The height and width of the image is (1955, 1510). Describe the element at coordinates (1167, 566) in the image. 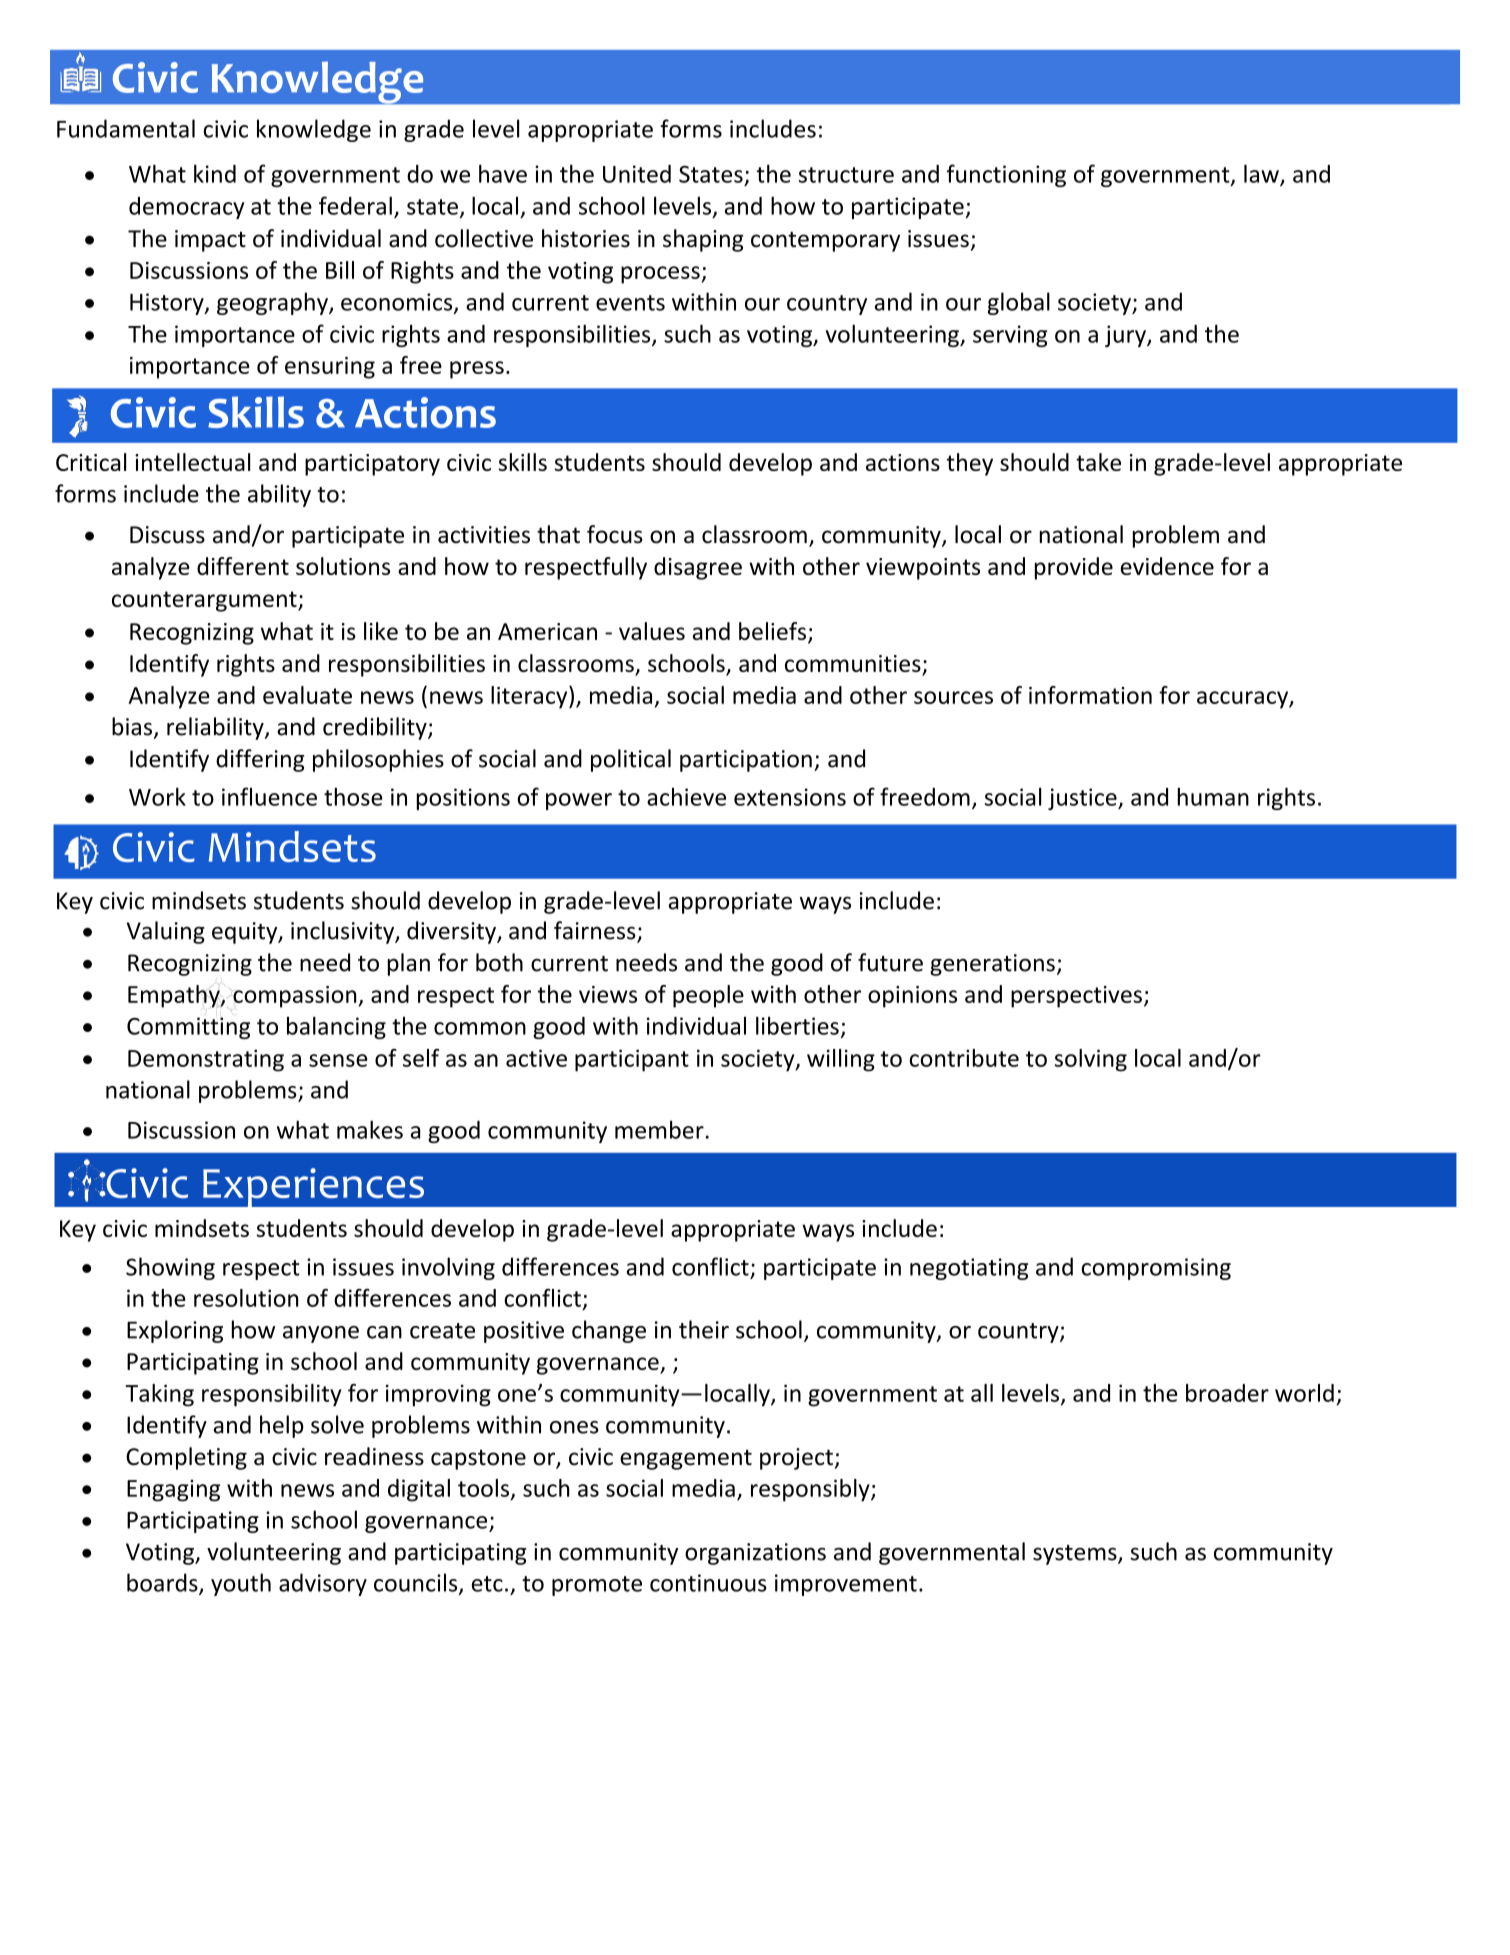

I see `evidence` at that location.
